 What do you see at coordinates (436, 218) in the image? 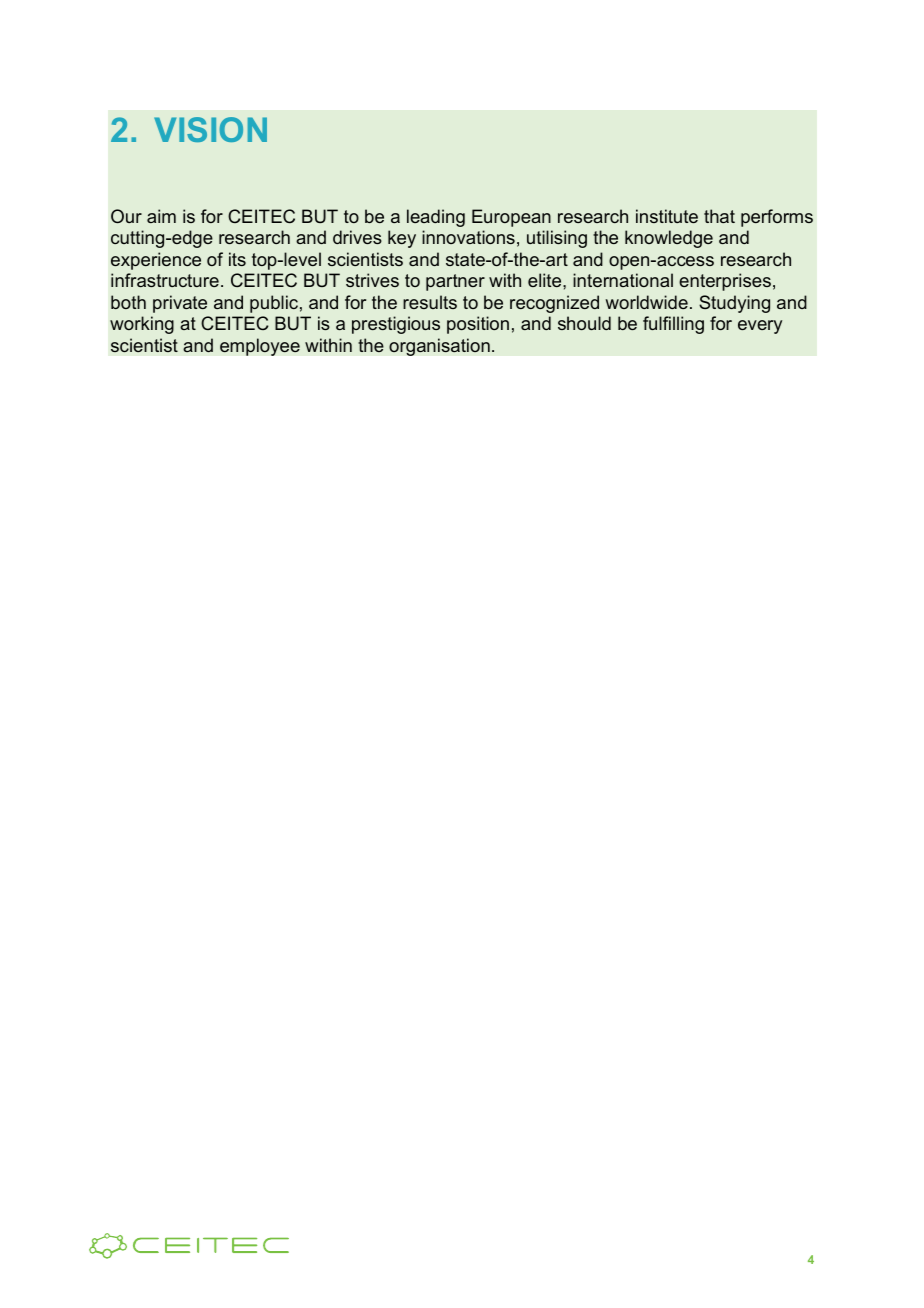
I see `leading` at bounding box center [436, 218].
